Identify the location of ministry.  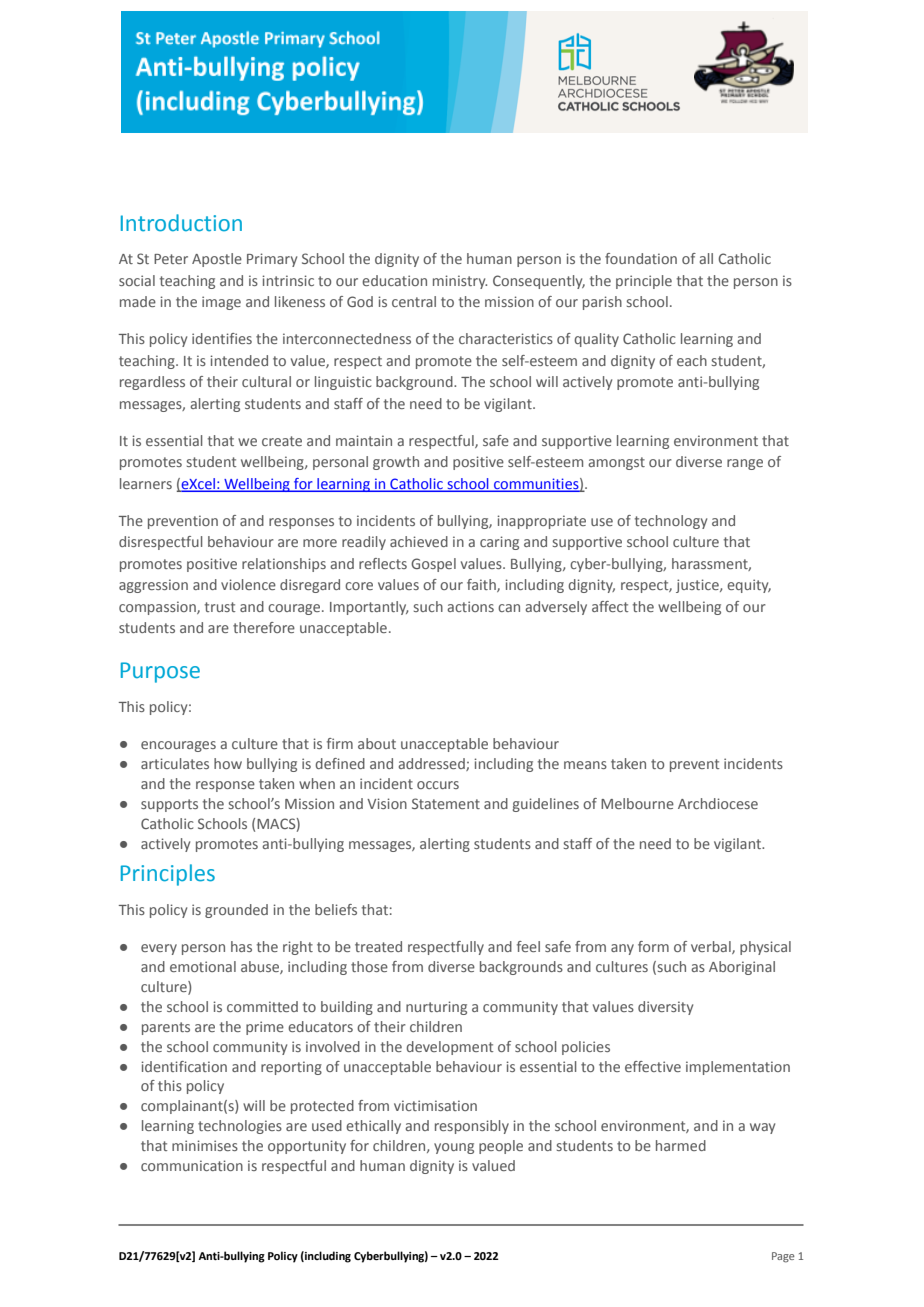
(460, 282).
